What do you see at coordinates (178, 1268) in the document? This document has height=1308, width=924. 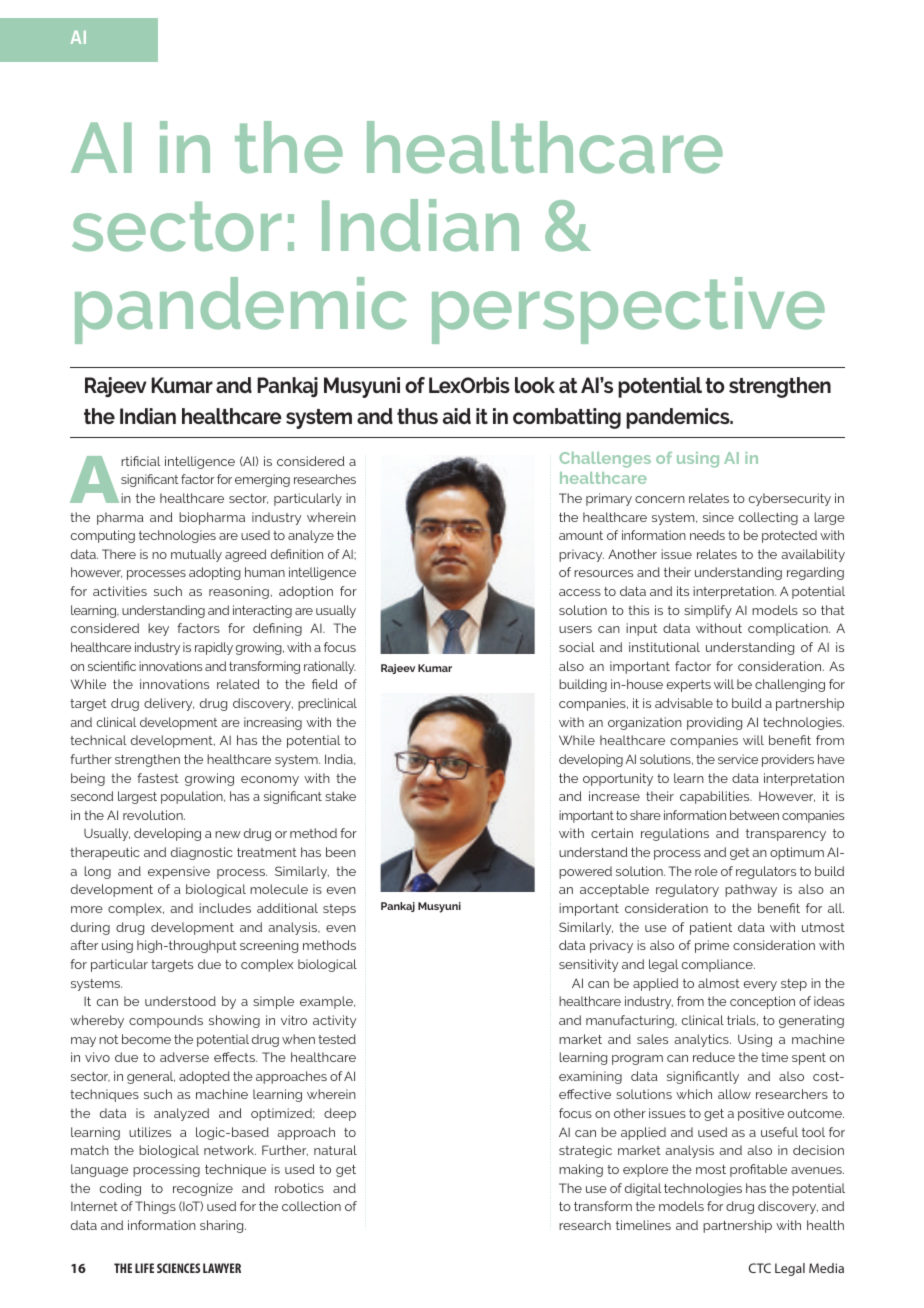 I see `SCIENCES` at bounding box center [178, 1268].
